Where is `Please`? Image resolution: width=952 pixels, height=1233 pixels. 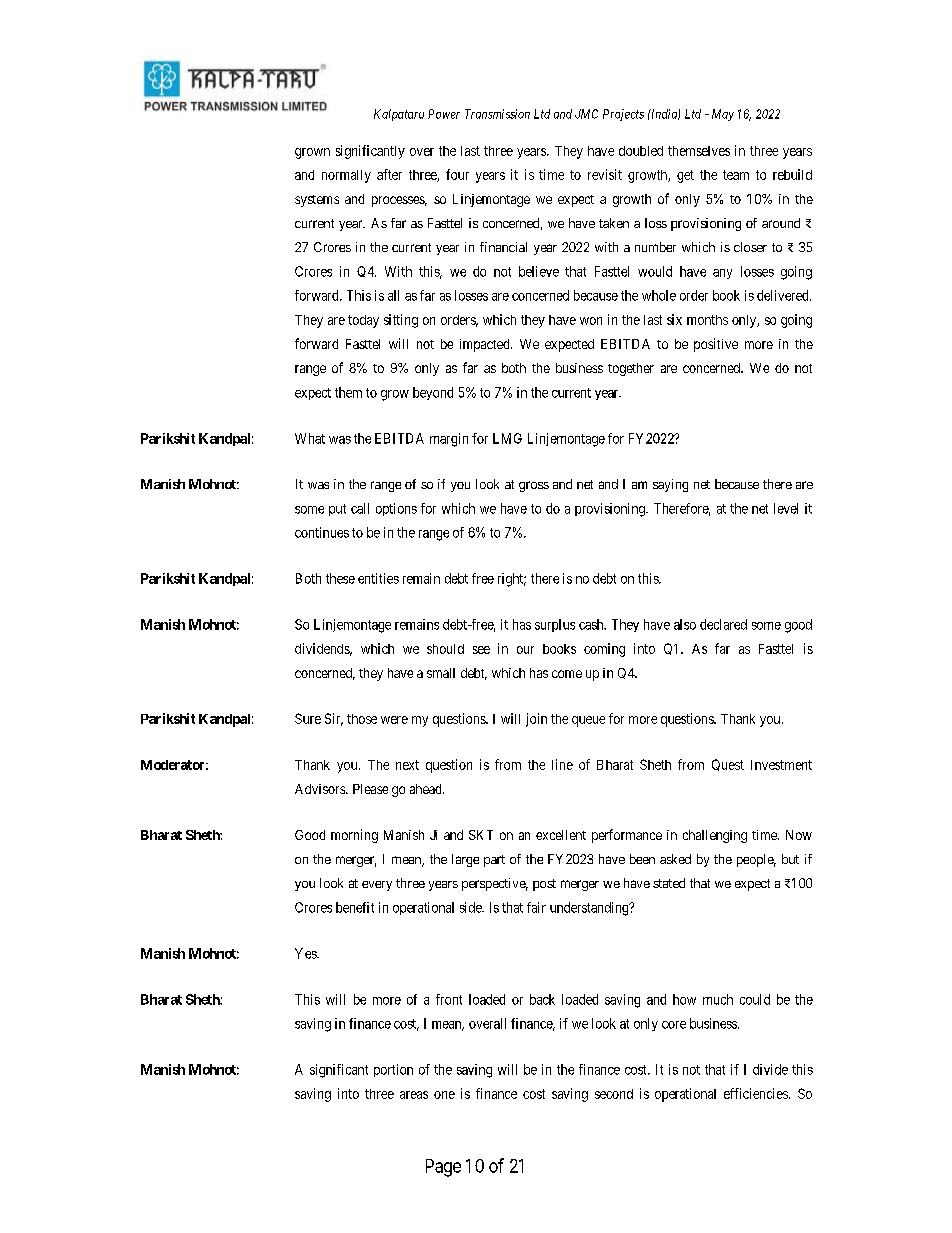
Please is located at coordinates (370, 789).
